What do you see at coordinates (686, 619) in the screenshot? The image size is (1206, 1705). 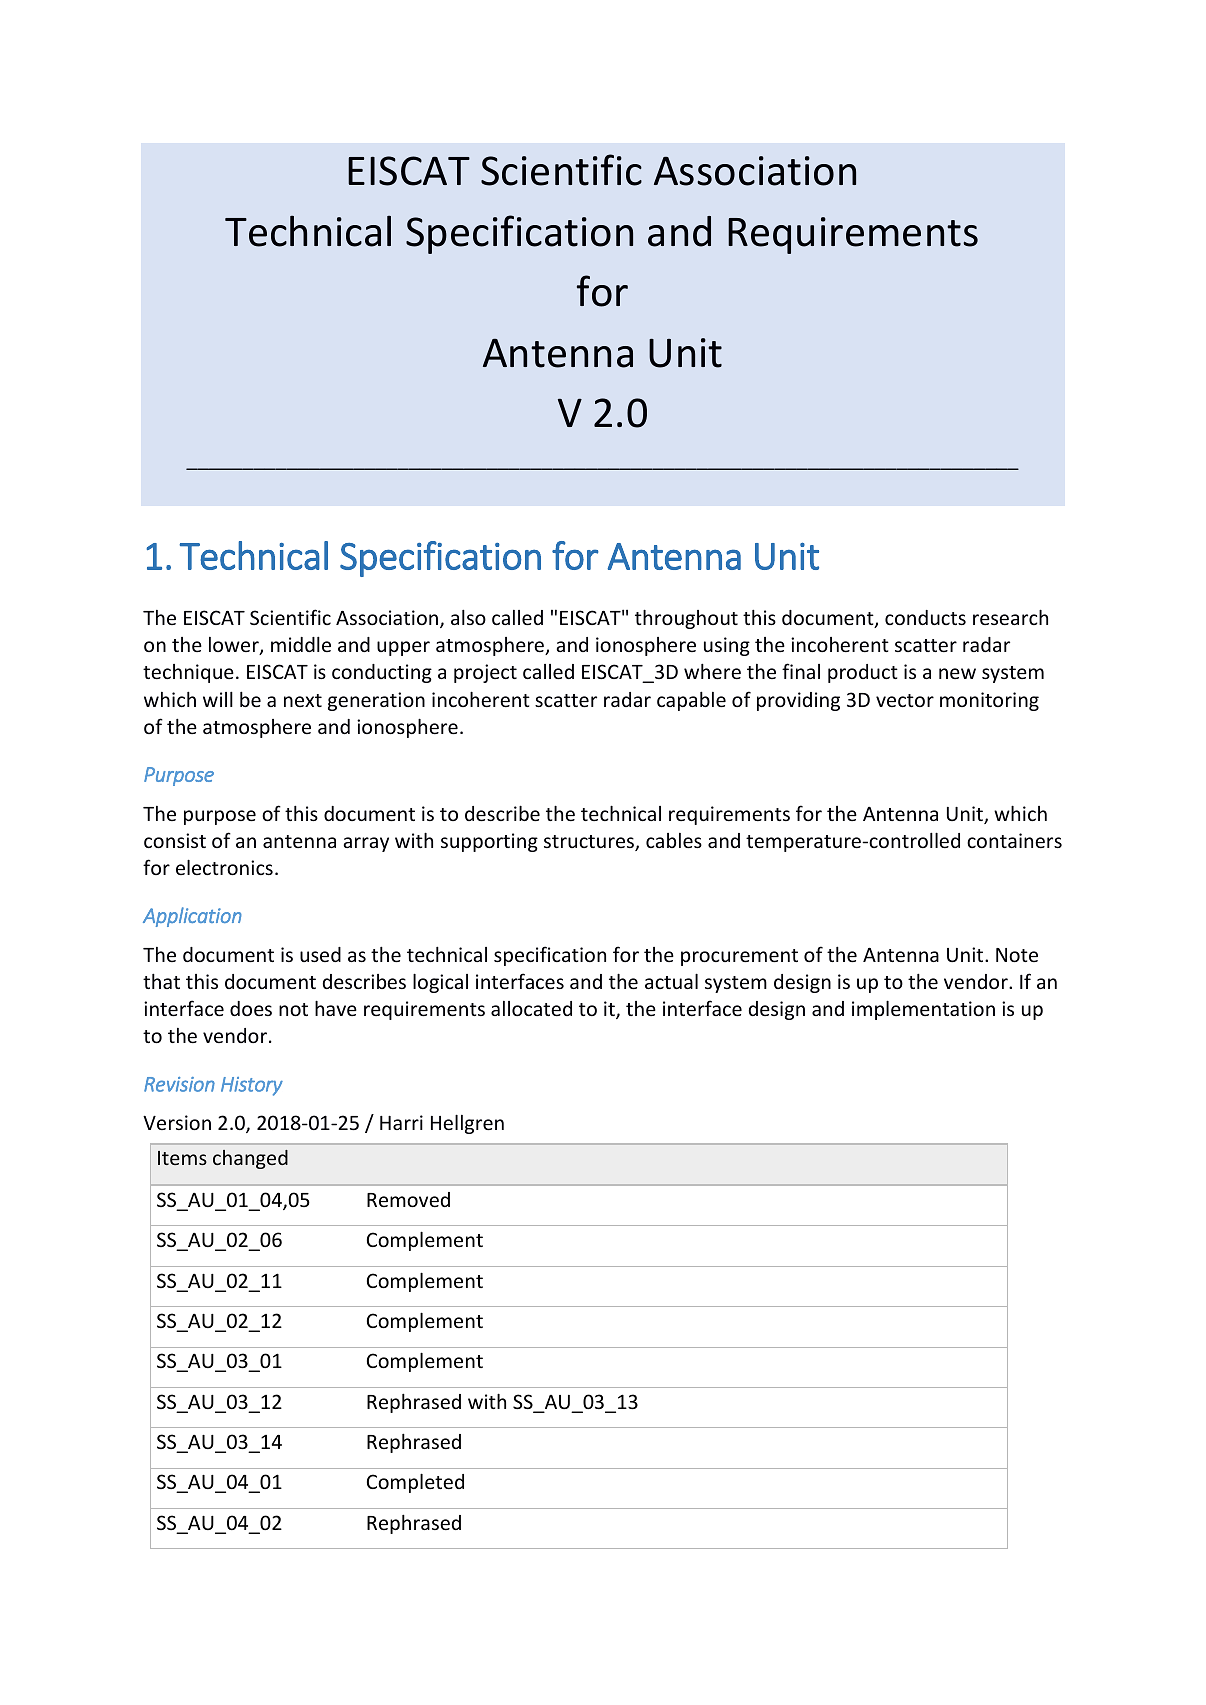 I see `throughout` at bounding box center [686, 619].
